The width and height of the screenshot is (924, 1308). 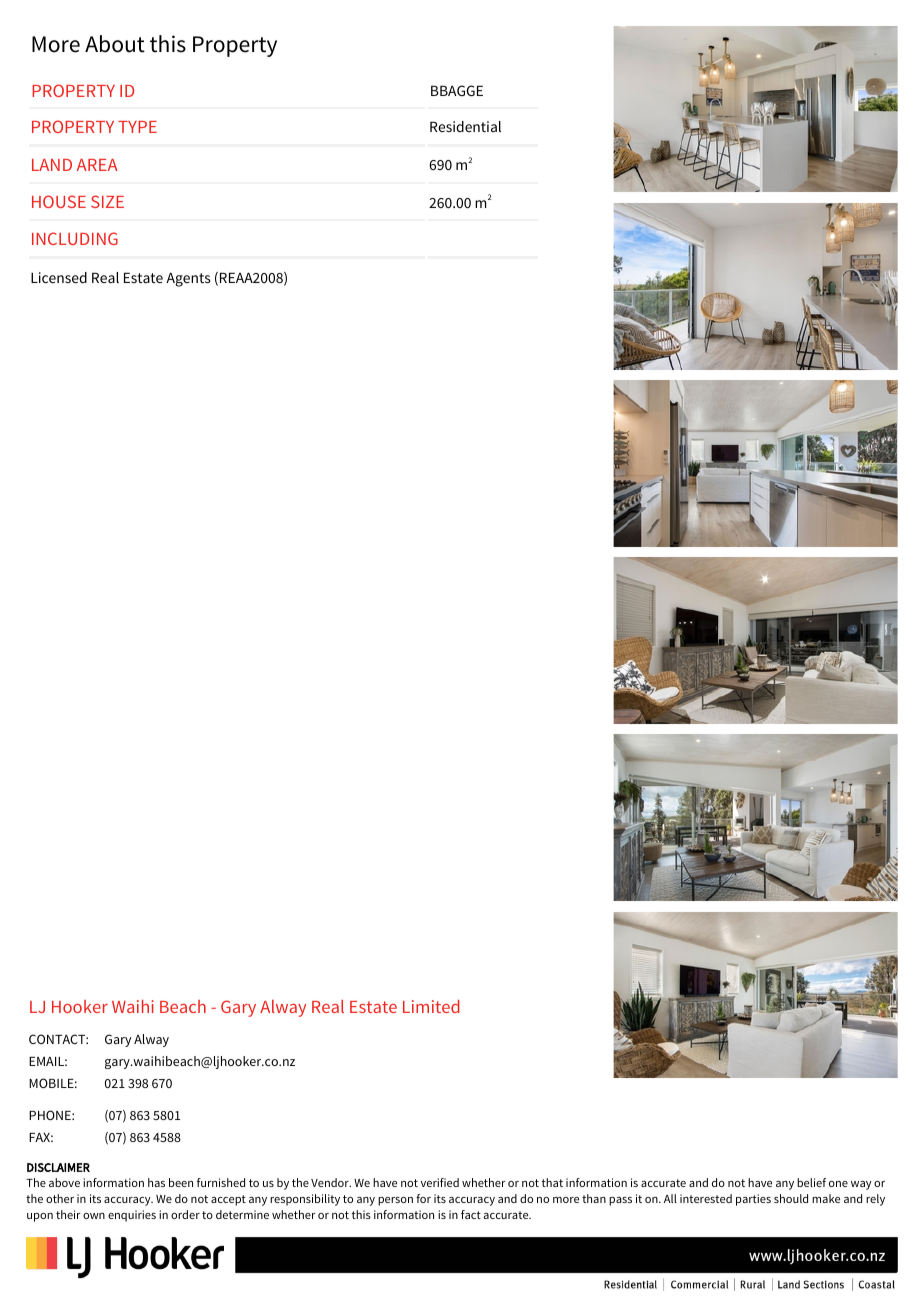 What do you see at coordinates (137, 127) in the screenshot?
I see `TYPE` at bounding box center [137, 127].
